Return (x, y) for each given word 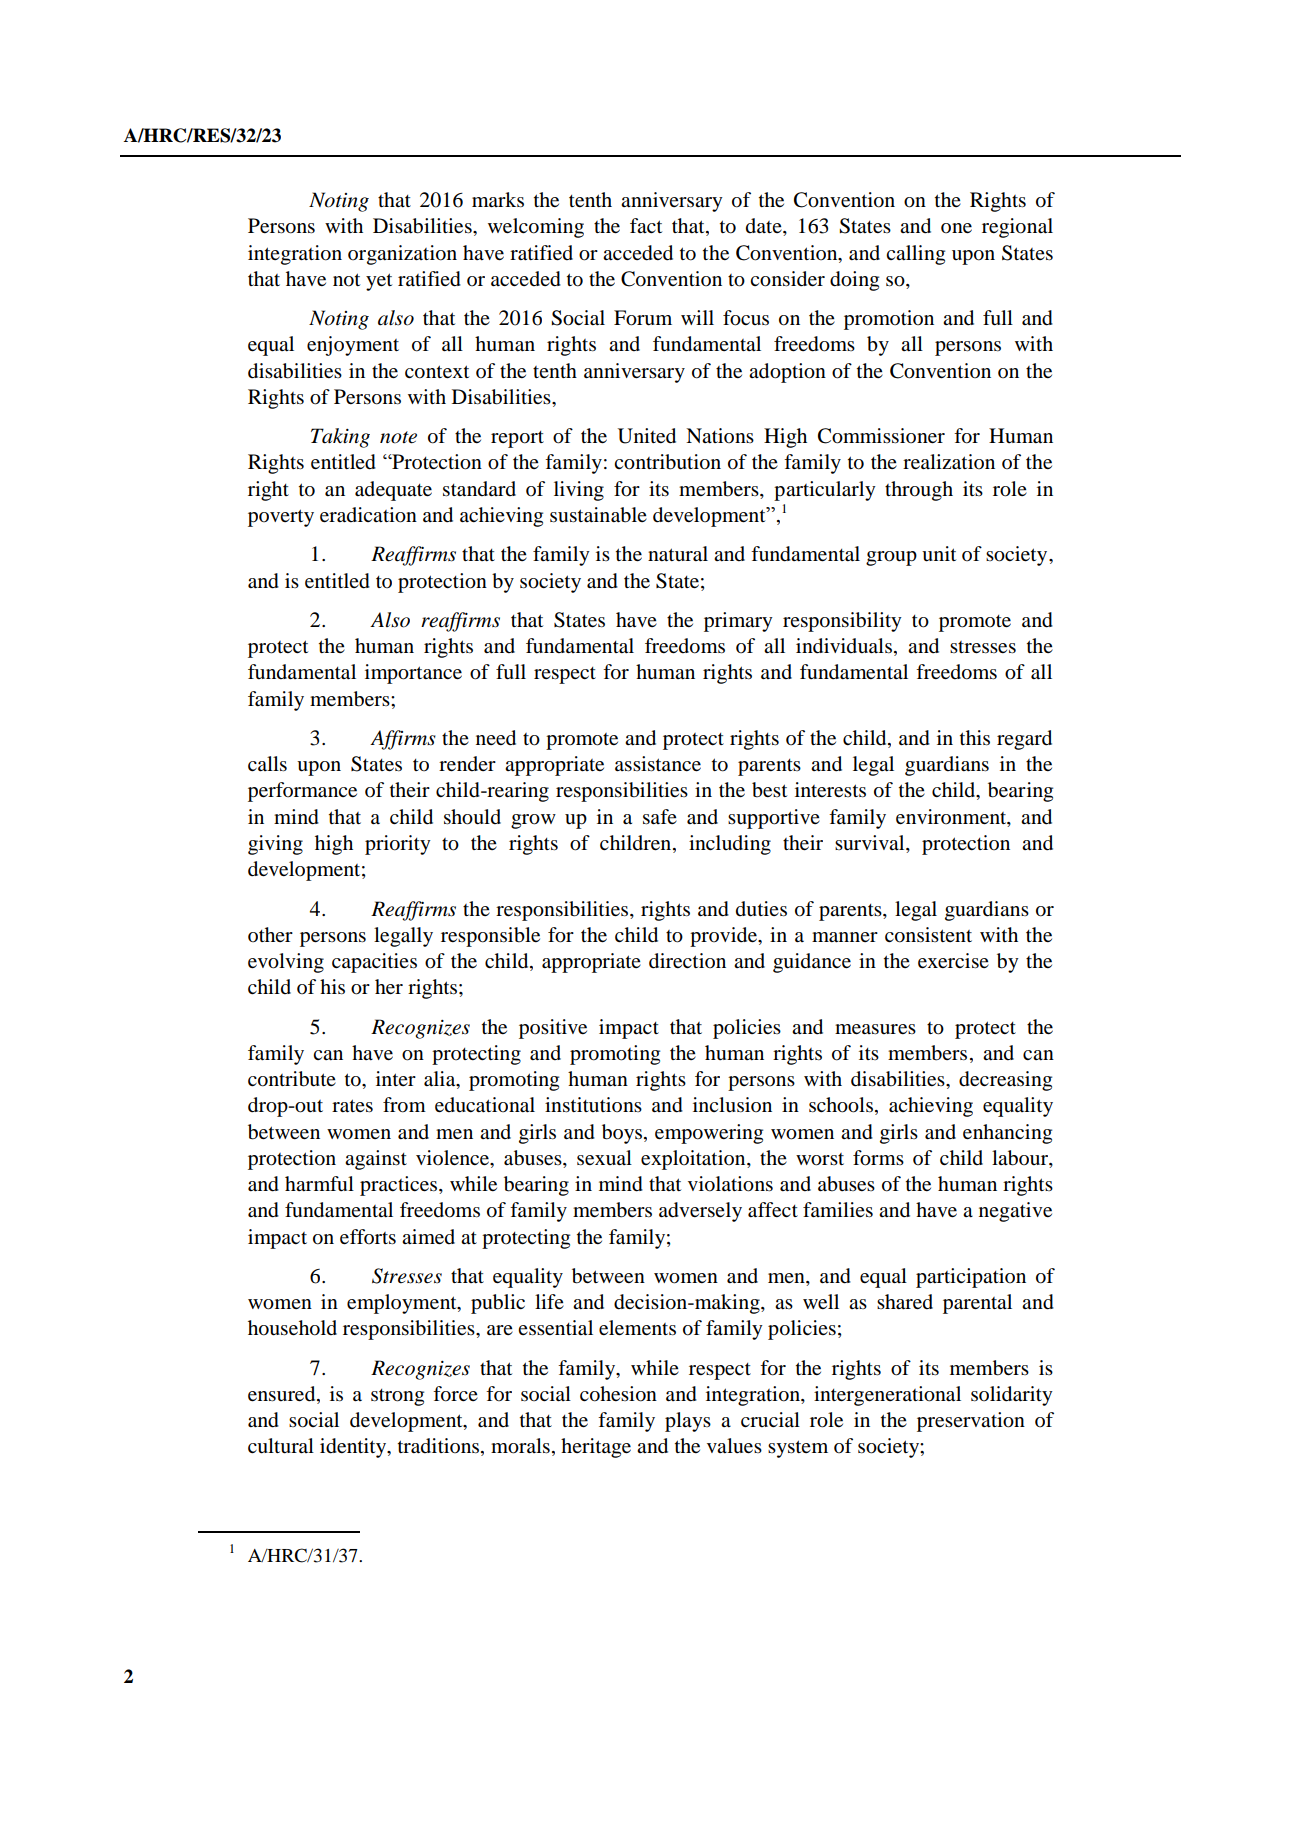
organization (402, 255)
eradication (368, 515)
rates (352, 1106)
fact (646, 225)
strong (397, 1397)
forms (878, 1158)
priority (398, 845)
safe (660, 817)
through (919, 491)
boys (622, 1134)
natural (678, 554)
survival (871, 844)
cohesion (618, 1394)
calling (915, 255)
